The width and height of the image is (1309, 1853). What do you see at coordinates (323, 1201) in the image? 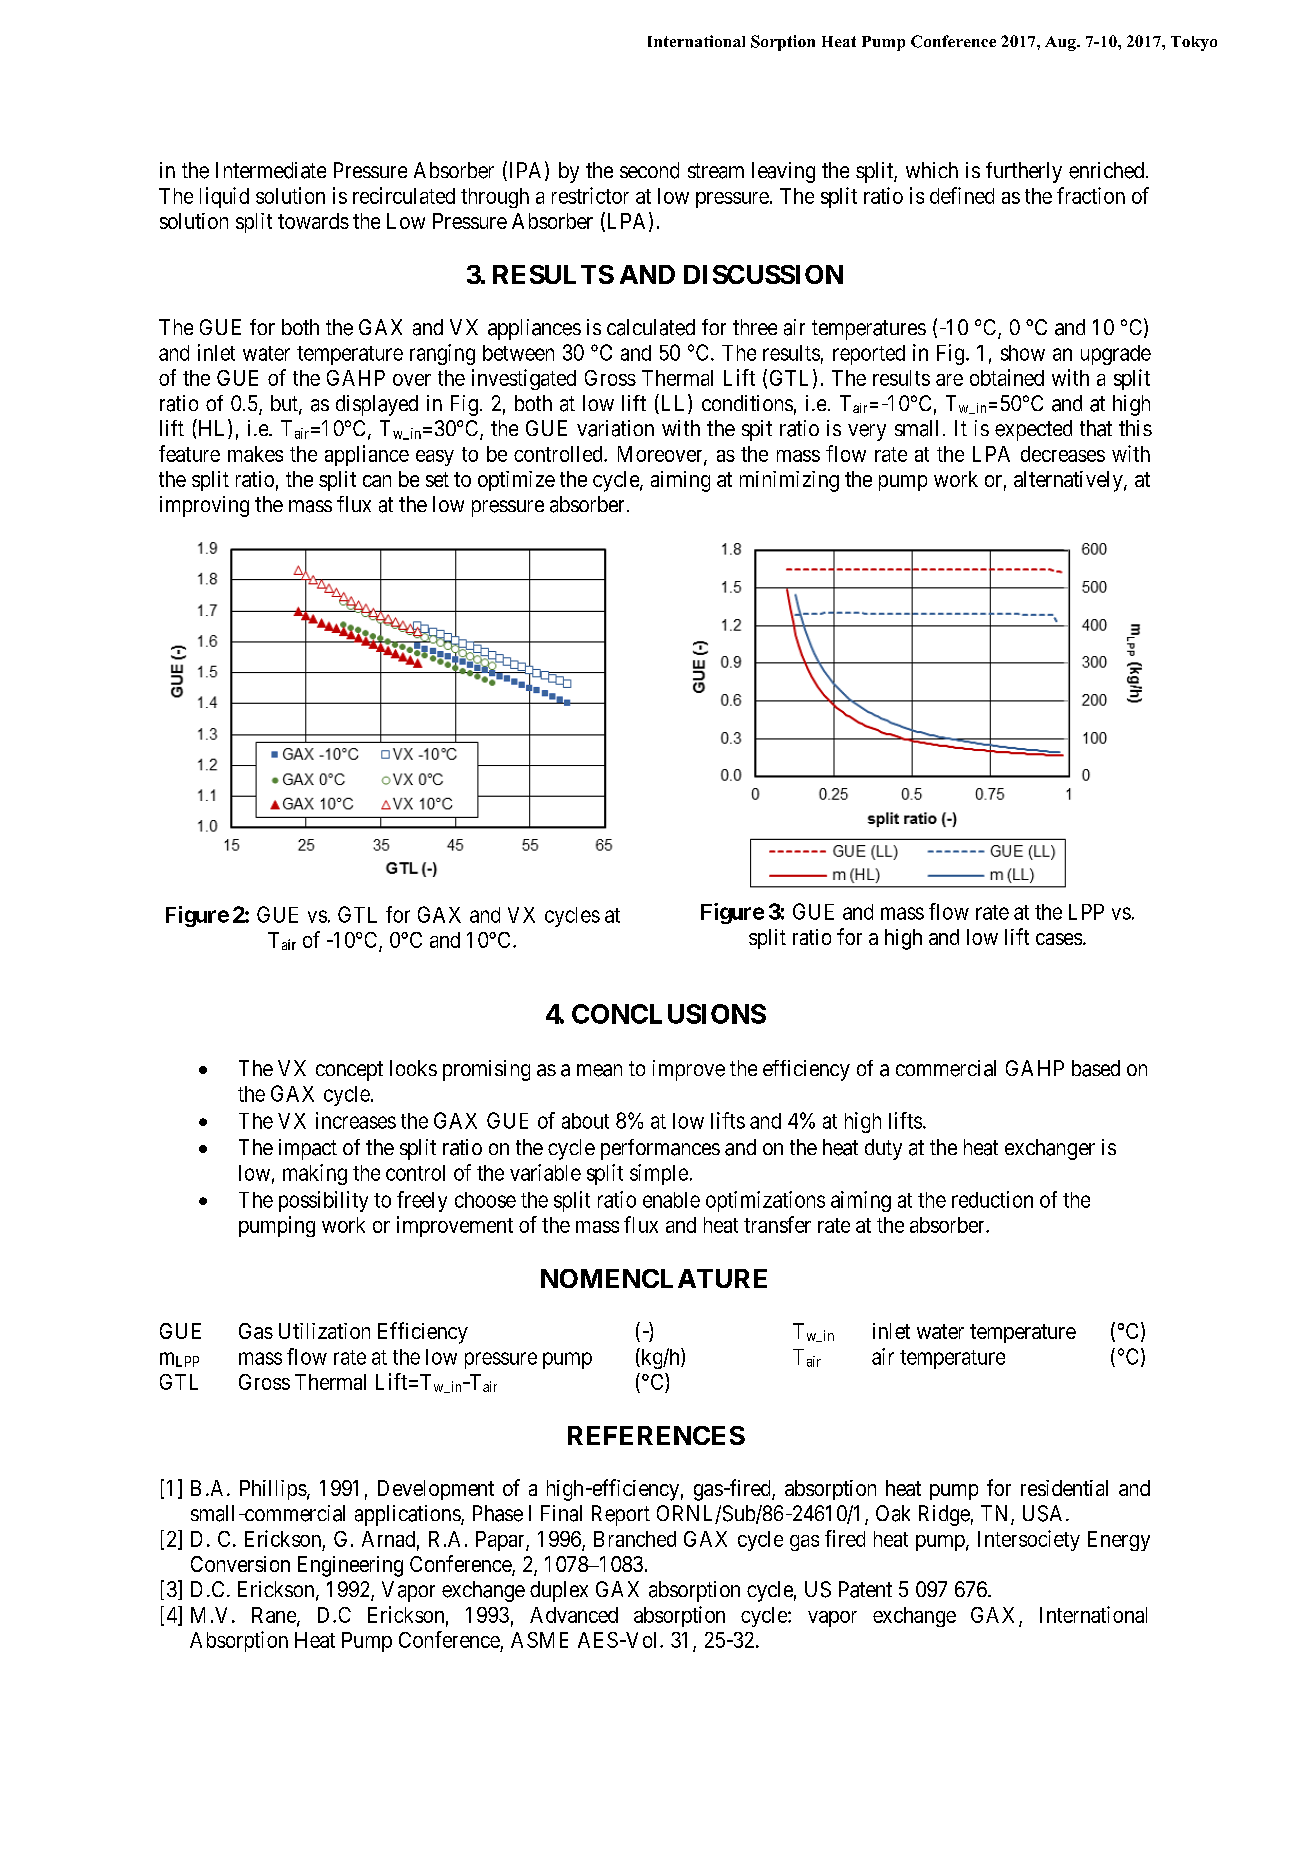
I see `possibility` at bounding box center [323, 1201].
